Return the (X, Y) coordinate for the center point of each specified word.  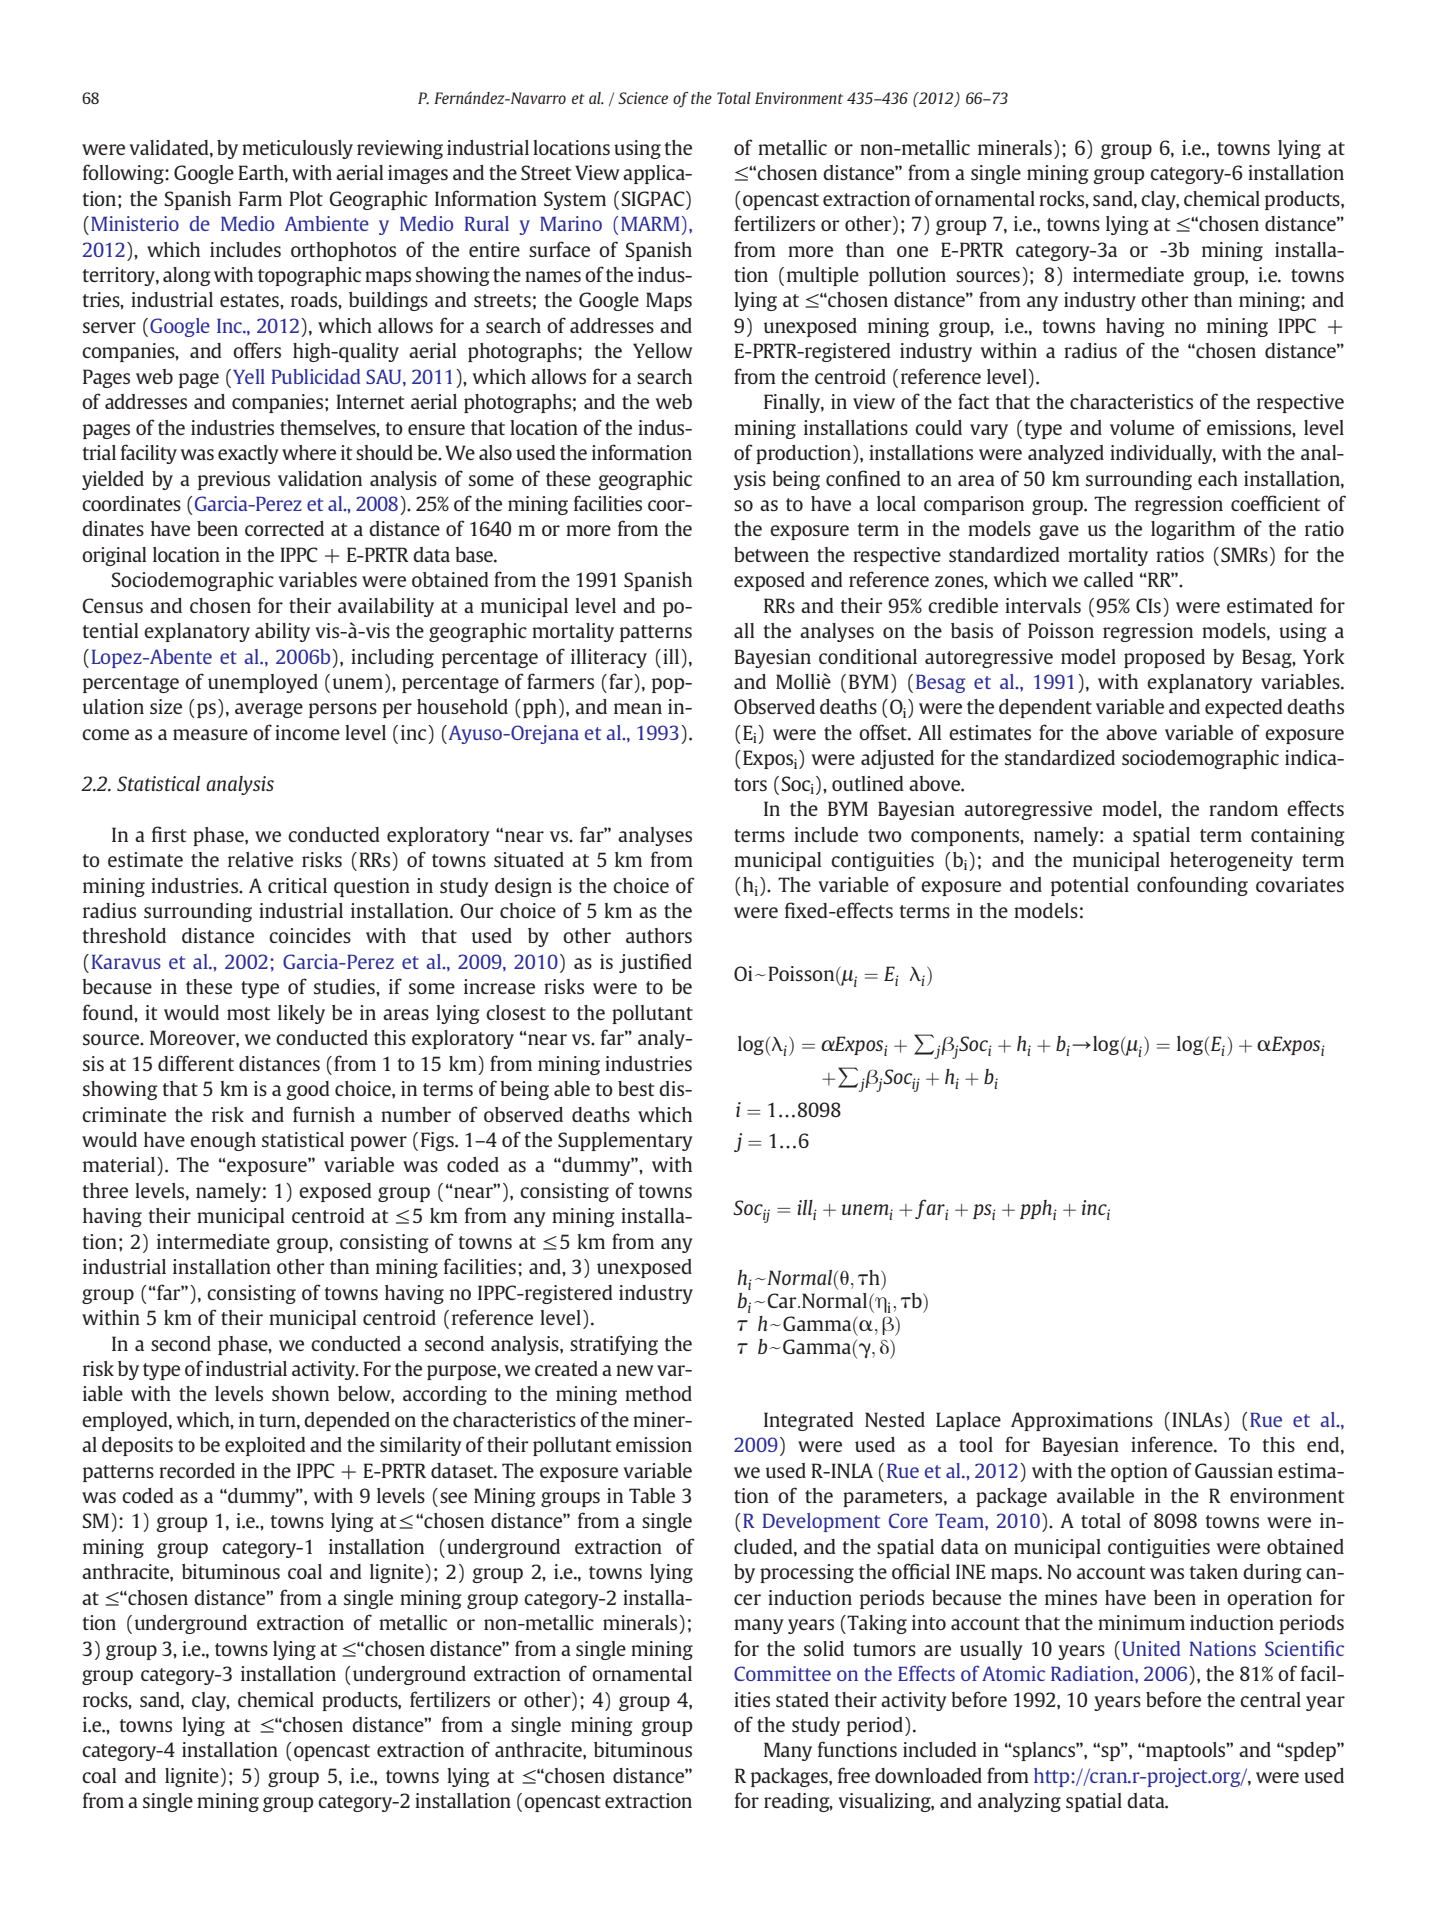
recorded (197, 1470)
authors (659, 935)
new (635, 1370)
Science (643, 98)
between (771, 554)
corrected (284, 528)
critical (297, 885)
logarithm (1193, 530)
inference (1173, 1444)
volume (1142, 427)
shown (300, 1393)
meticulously (297, 149)
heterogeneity (1231, 861)
